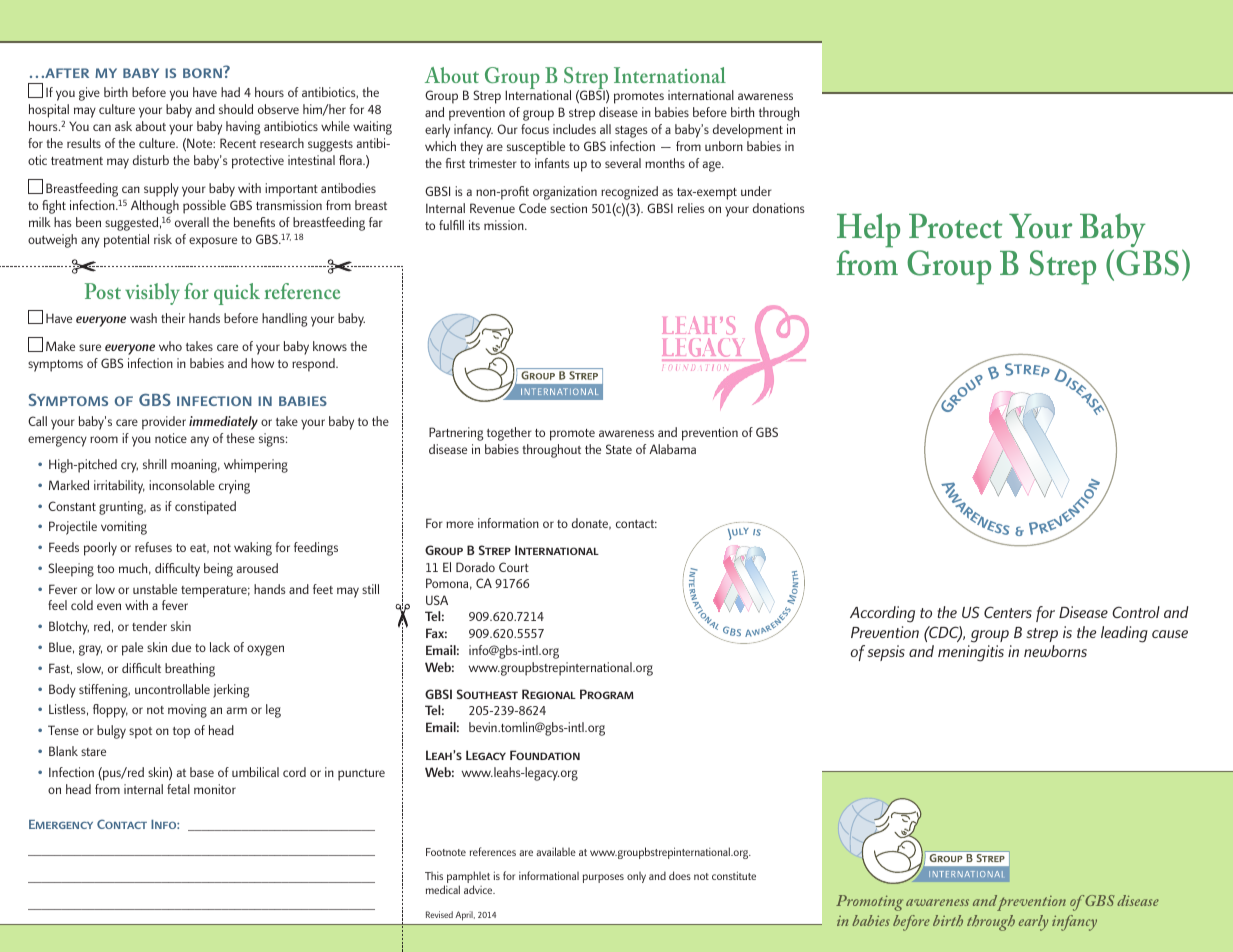  What do you see at coordinates (868, 230) in the screenshot?
I see `Help` at bounding box center [868, 230].
